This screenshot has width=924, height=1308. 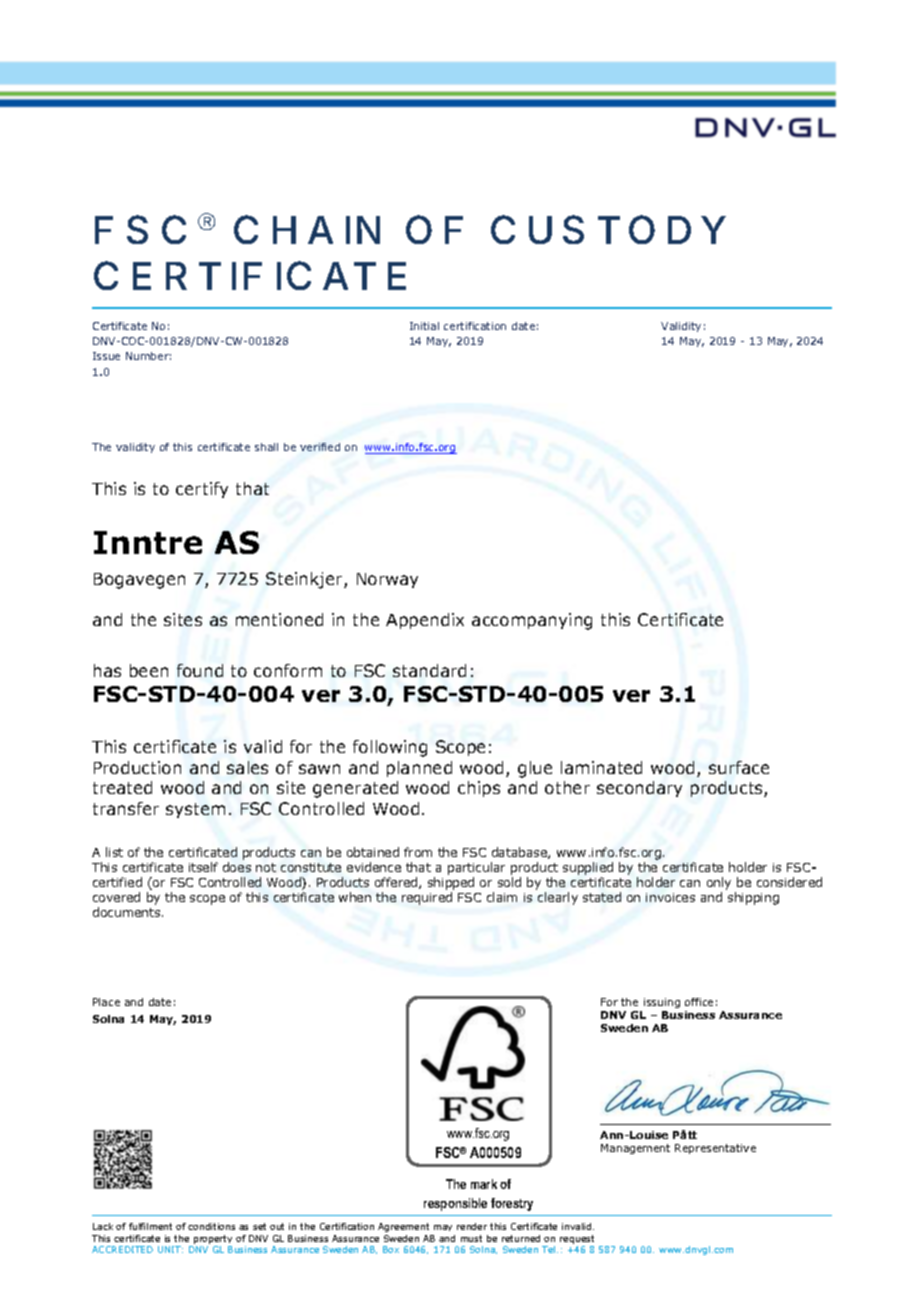 What do you see at coordinates (320, 447) in the screenshot?
I see `verified` at bounding box center [320, 447].
